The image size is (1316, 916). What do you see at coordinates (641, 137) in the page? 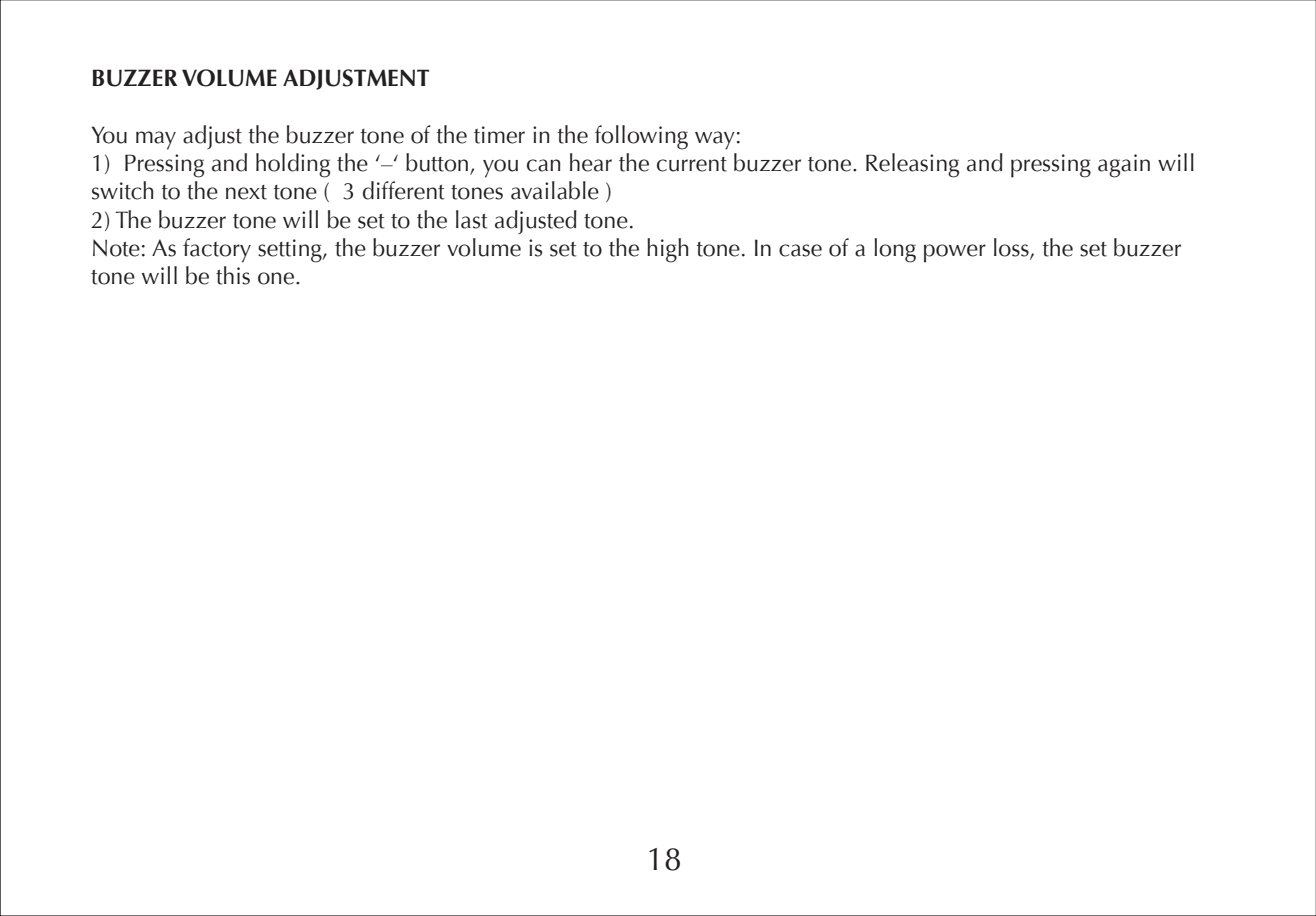
I see `following` at bounding box center [641, 137].
